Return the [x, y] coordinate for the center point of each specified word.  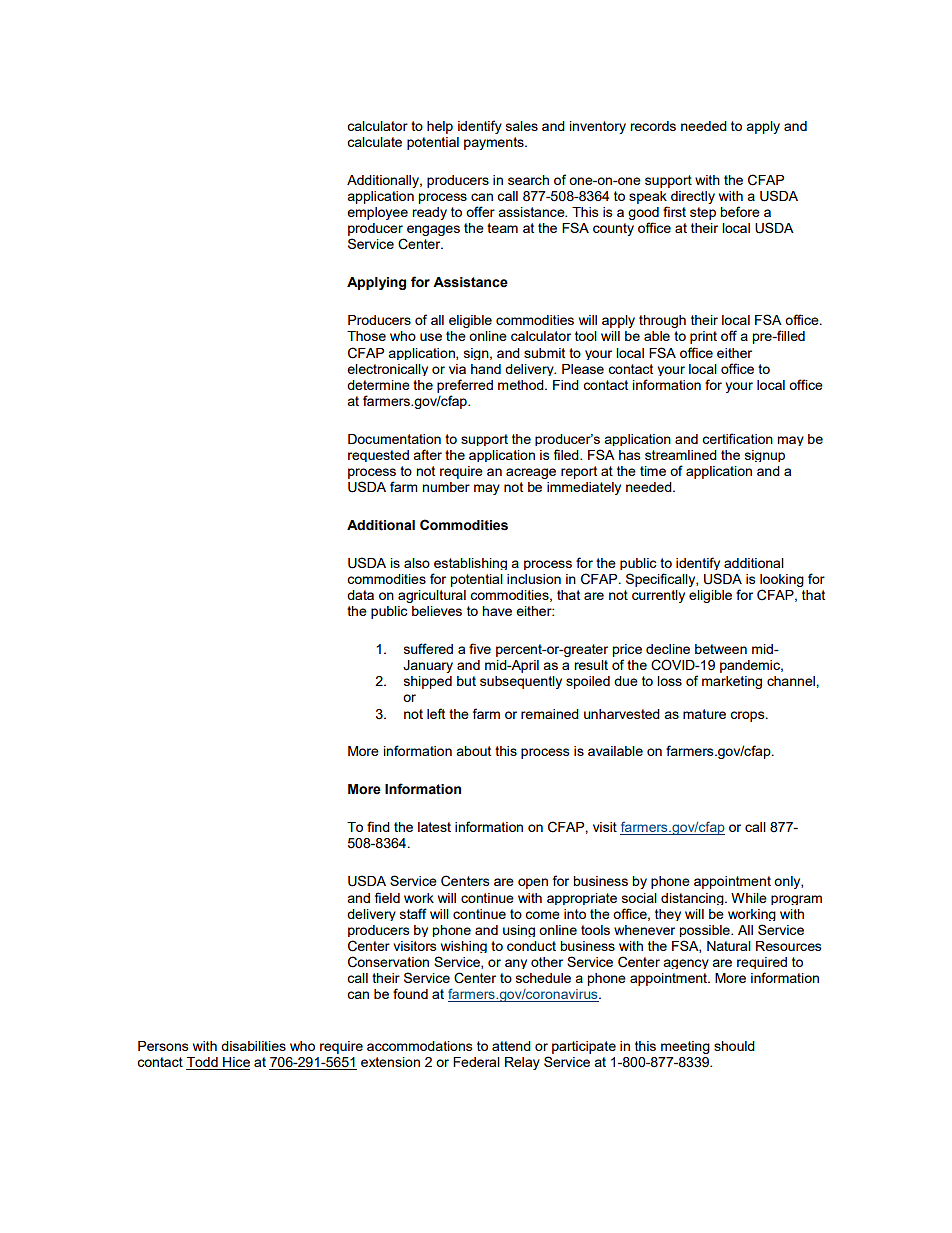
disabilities [253, 1046]
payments [495, 143]
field [387, 897]
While [749, 898]
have [497, 611]
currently [658, 596]
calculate [374, 142]
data [360, 595]
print [703, 337]
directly [693, 197]
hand [486, 369]
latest [434, 827]
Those [366, 336]
